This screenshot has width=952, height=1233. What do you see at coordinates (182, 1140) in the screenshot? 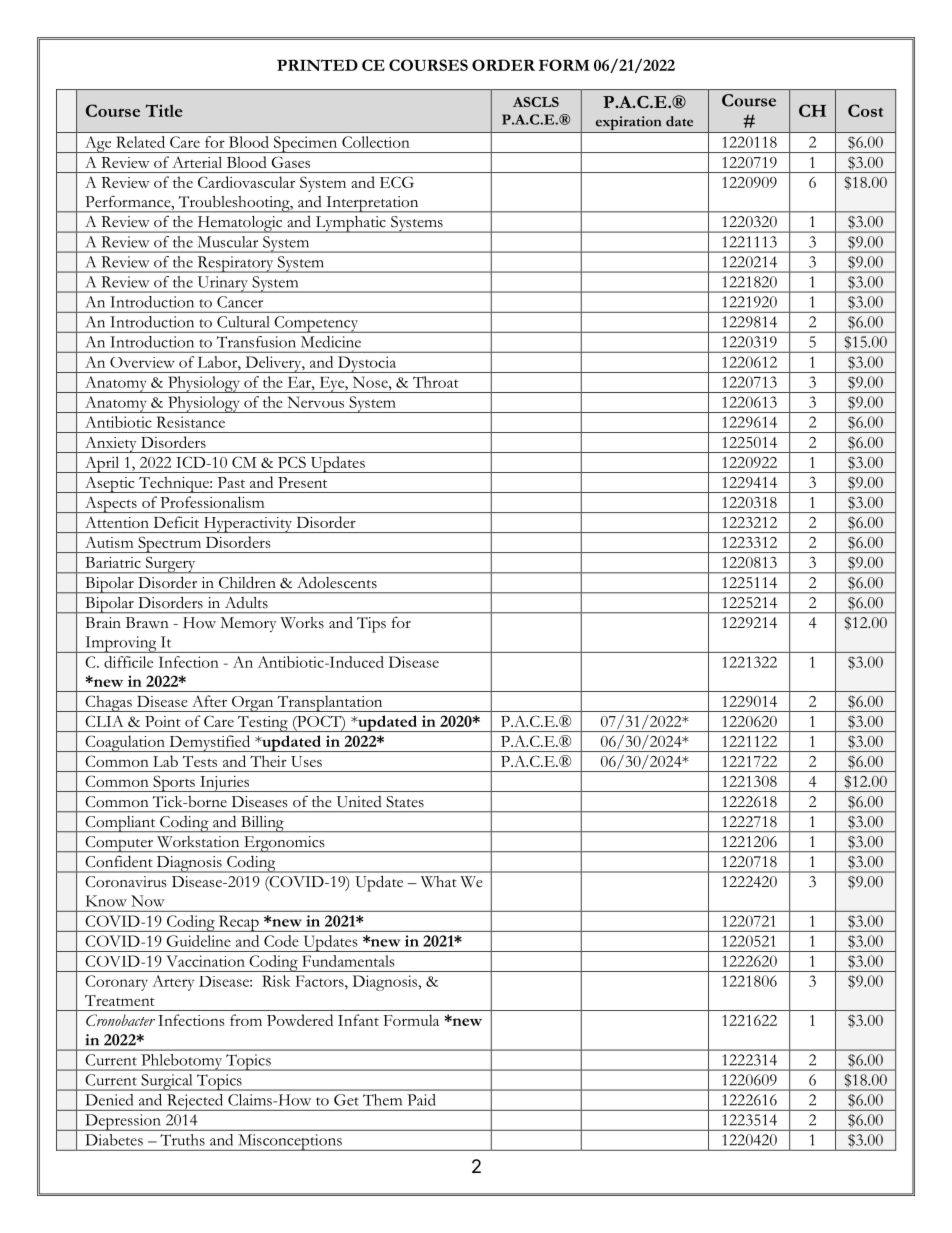
I see `Truths` at bounding box center [182, 1140].
